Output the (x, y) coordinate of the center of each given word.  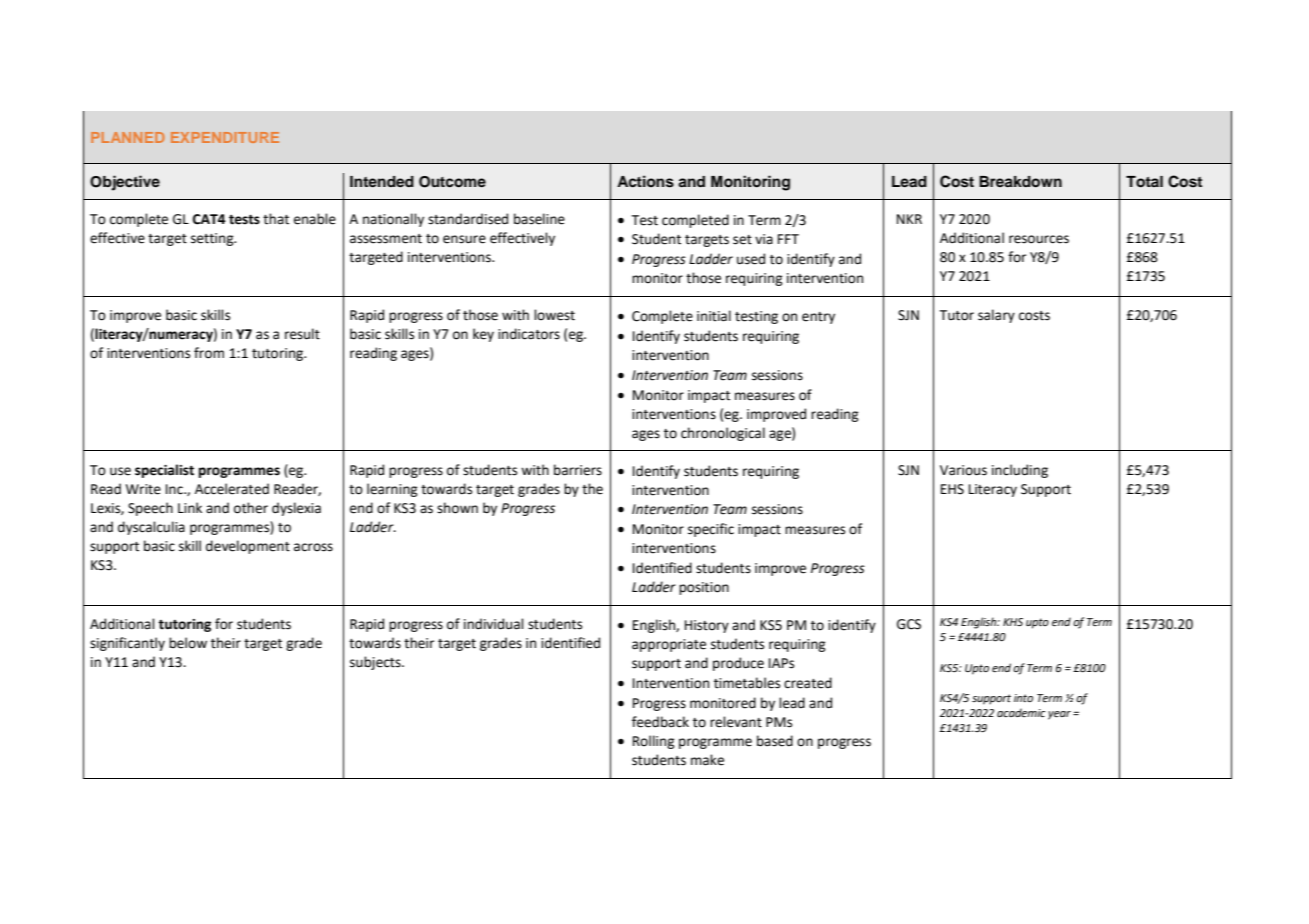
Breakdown (1020, 182)
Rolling (654, 742)
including (1020, 471)
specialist (164, 471)
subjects (376, 663)
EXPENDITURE (225, 137)
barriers (578, 470)
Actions (645, 181)
